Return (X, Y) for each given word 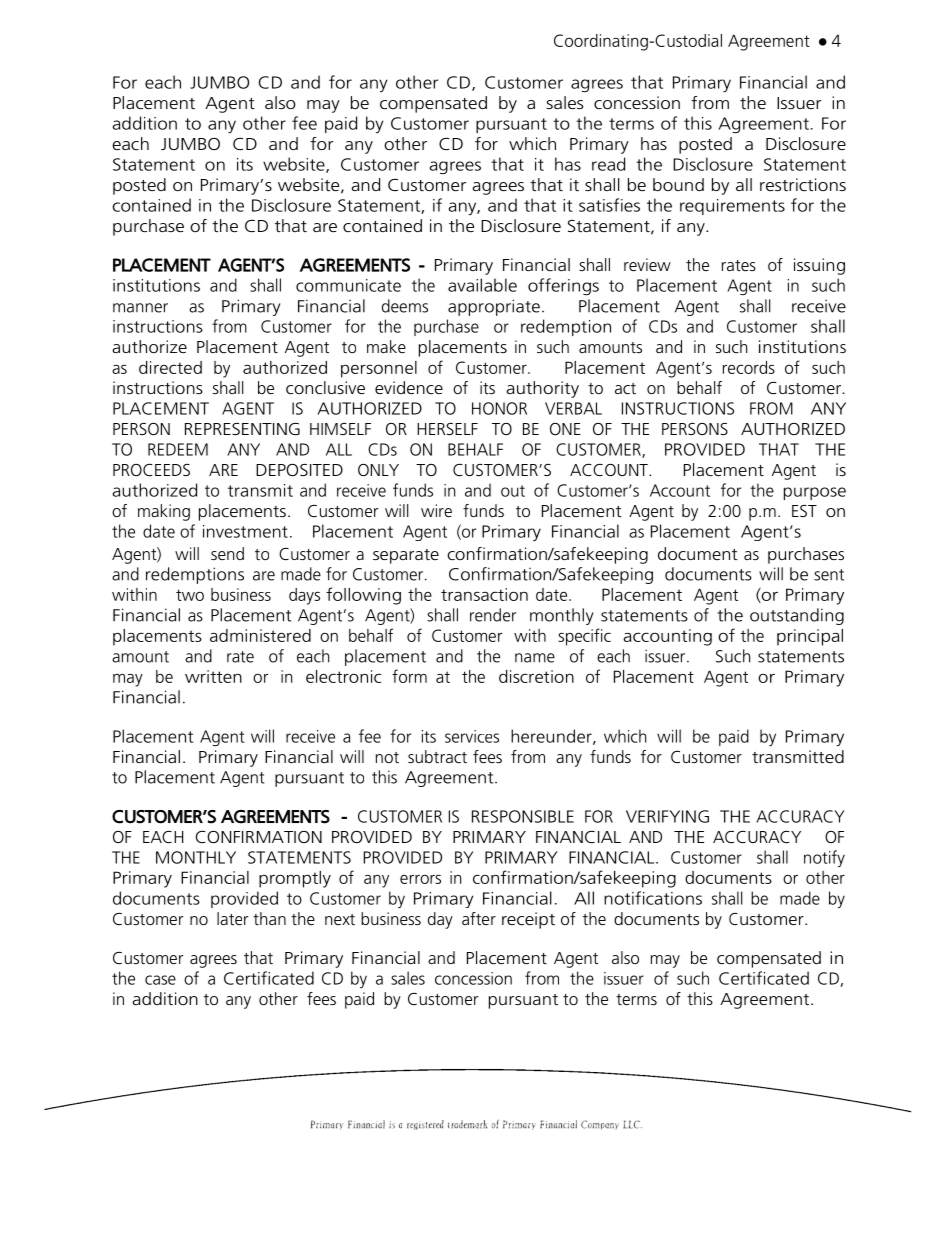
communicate (348, 285)
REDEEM (178, 449)
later (232, 918)
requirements (732, 207)
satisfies (609, 205)
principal (810, 637)
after (479, 918)
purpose (815, 493)
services (472, 736)
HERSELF (447, 429)
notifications (653, 898)
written (213, 676)
